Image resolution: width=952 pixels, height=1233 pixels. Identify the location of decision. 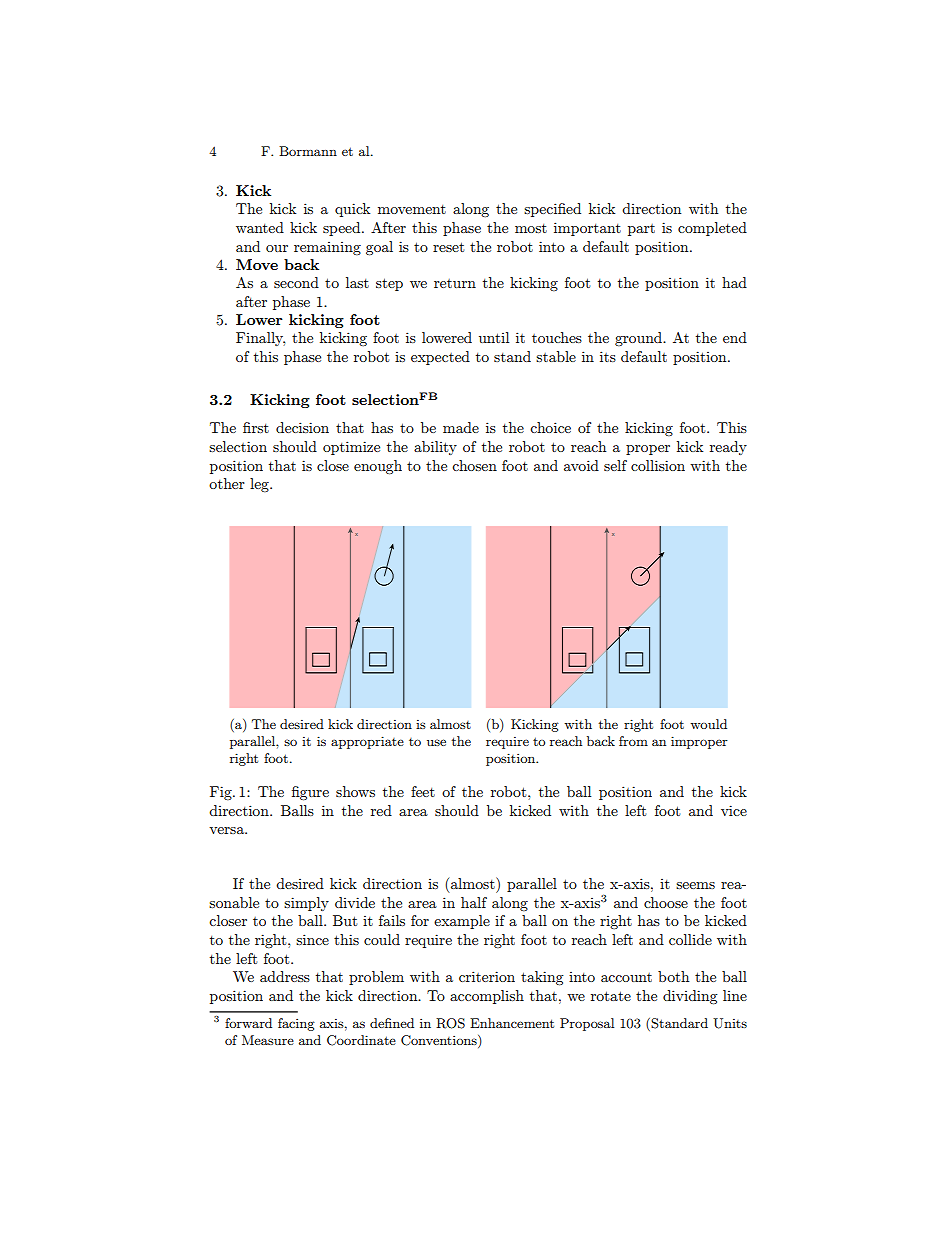
(302, 427).
